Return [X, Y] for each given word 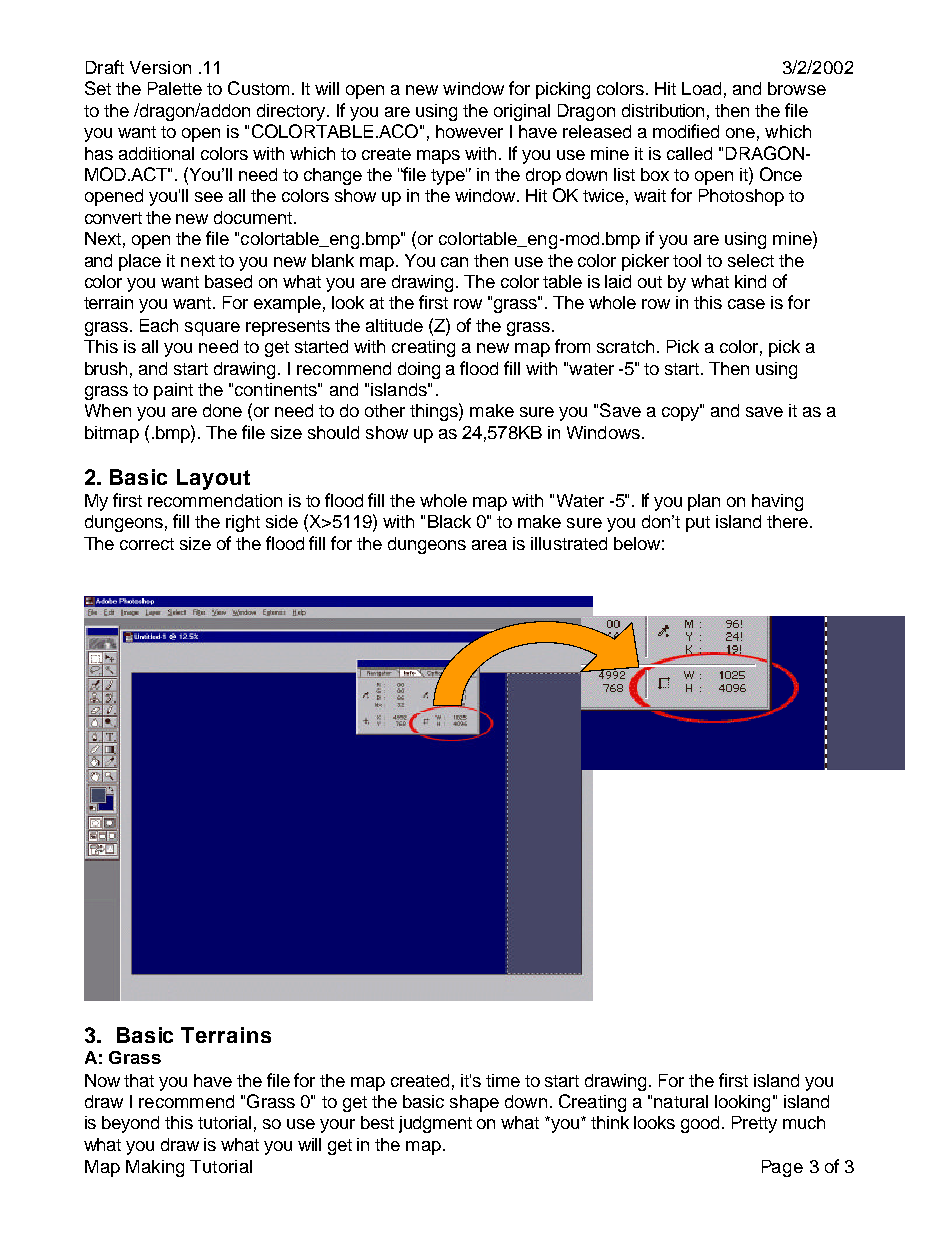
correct [147, 544]
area [489, 545]
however [469, 131]
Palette [175, 88]
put [698, 524]
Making [155, 1168]
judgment [435, 1124]
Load [701, 88]
